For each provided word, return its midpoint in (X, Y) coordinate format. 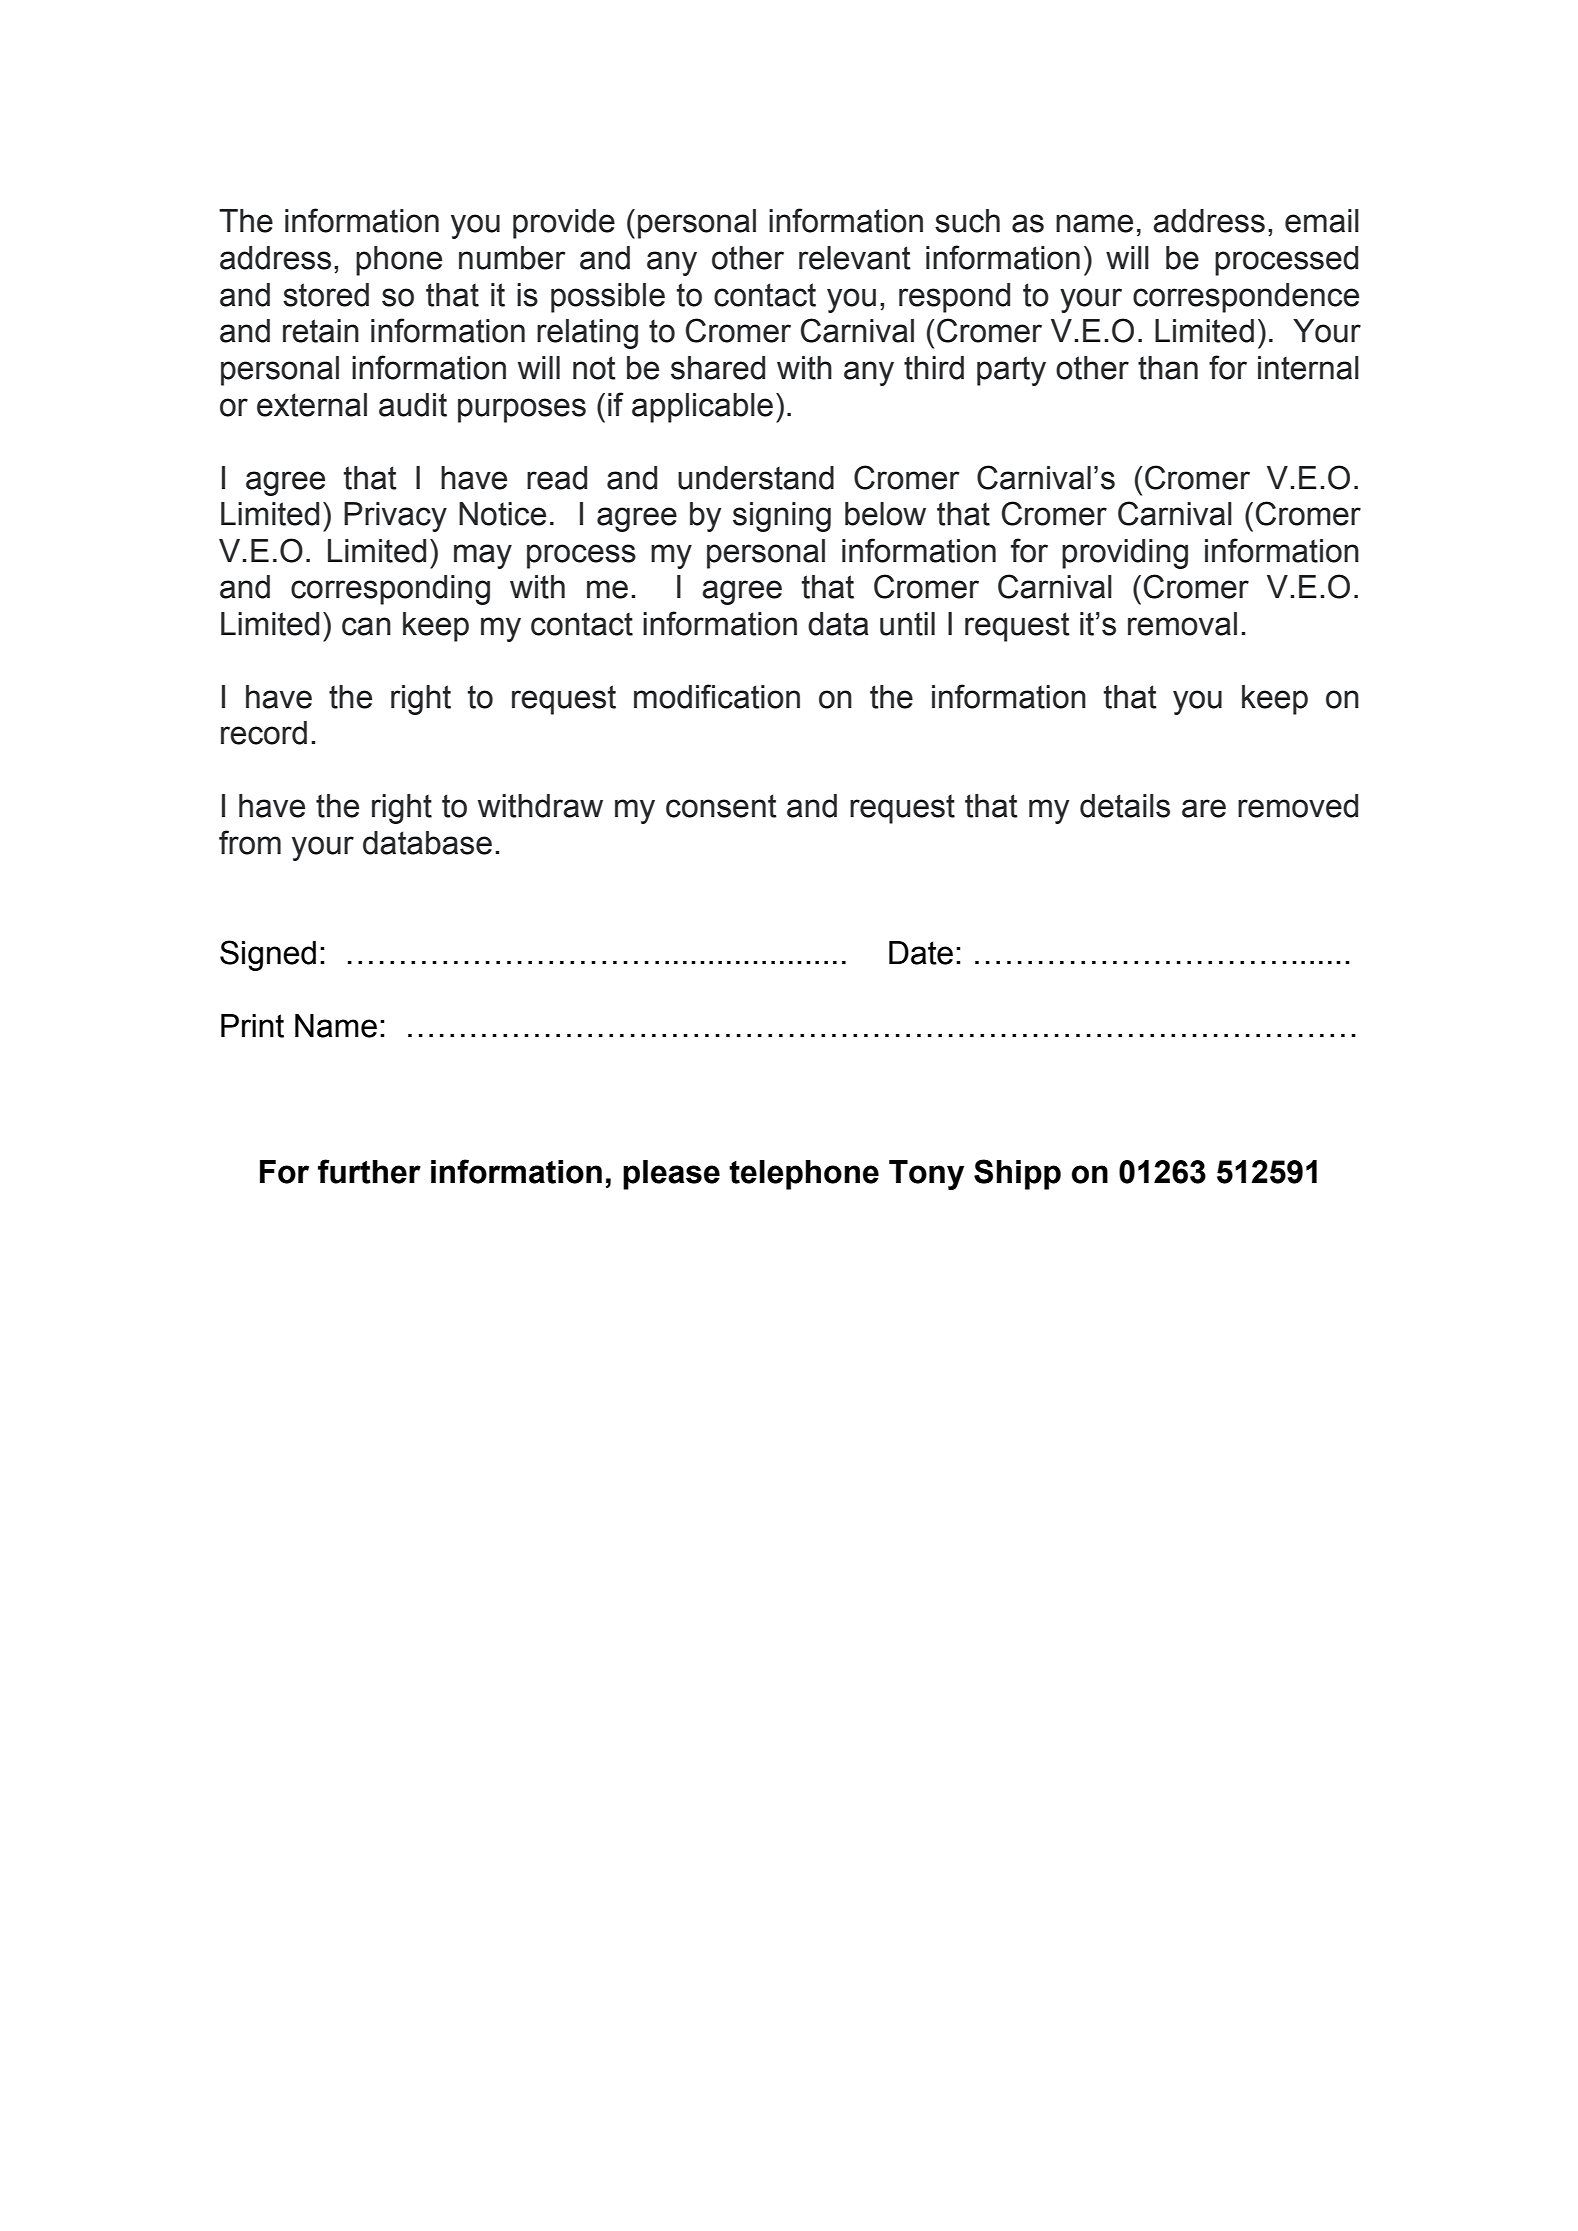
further (369, 1171)
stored (326, 295)
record (264, 733)
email (1322, 221)
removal (1182, 624)
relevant (855, 258)
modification (717, 696)
